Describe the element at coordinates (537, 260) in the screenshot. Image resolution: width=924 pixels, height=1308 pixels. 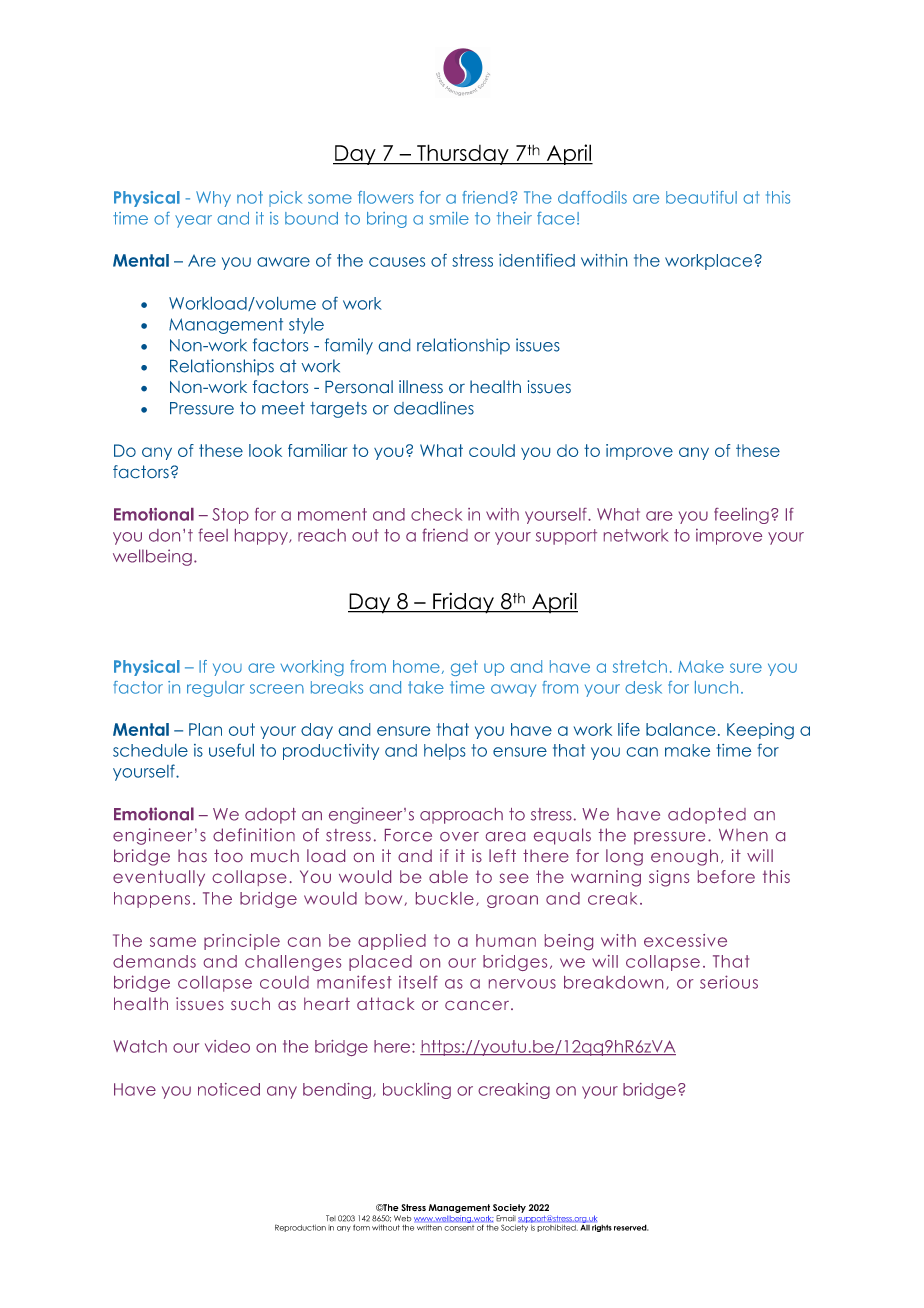
I see `identified` at that location.
